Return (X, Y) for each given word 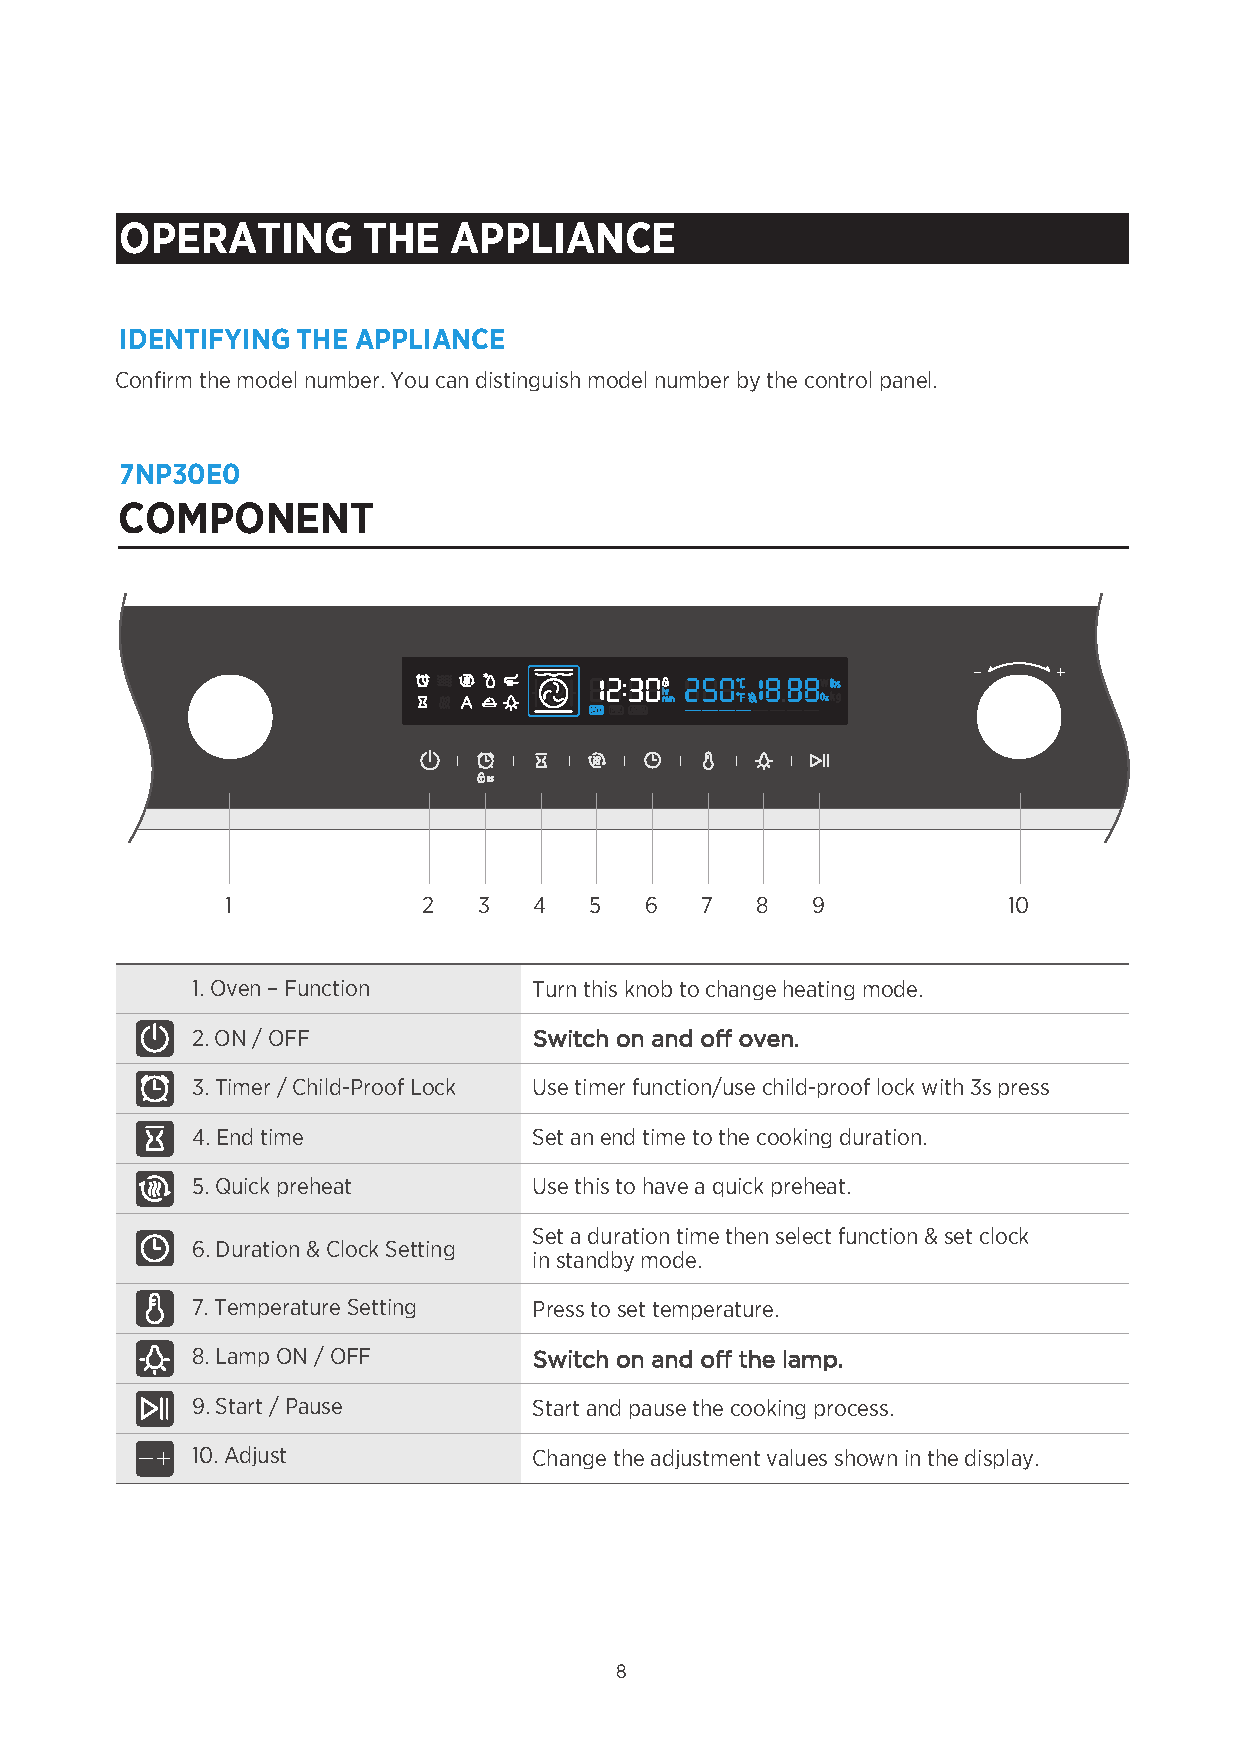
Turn (554, 989)
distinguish (528, 381)
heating (819, 990)
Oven (235, 988)
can (452, 382)
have (666, 1185)
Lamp (243, 1357)
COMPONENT (246, 518)
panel (905, 381)
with (942, 1086)
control (838, 379)
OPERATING (236, 238)
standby (595, 1261)
